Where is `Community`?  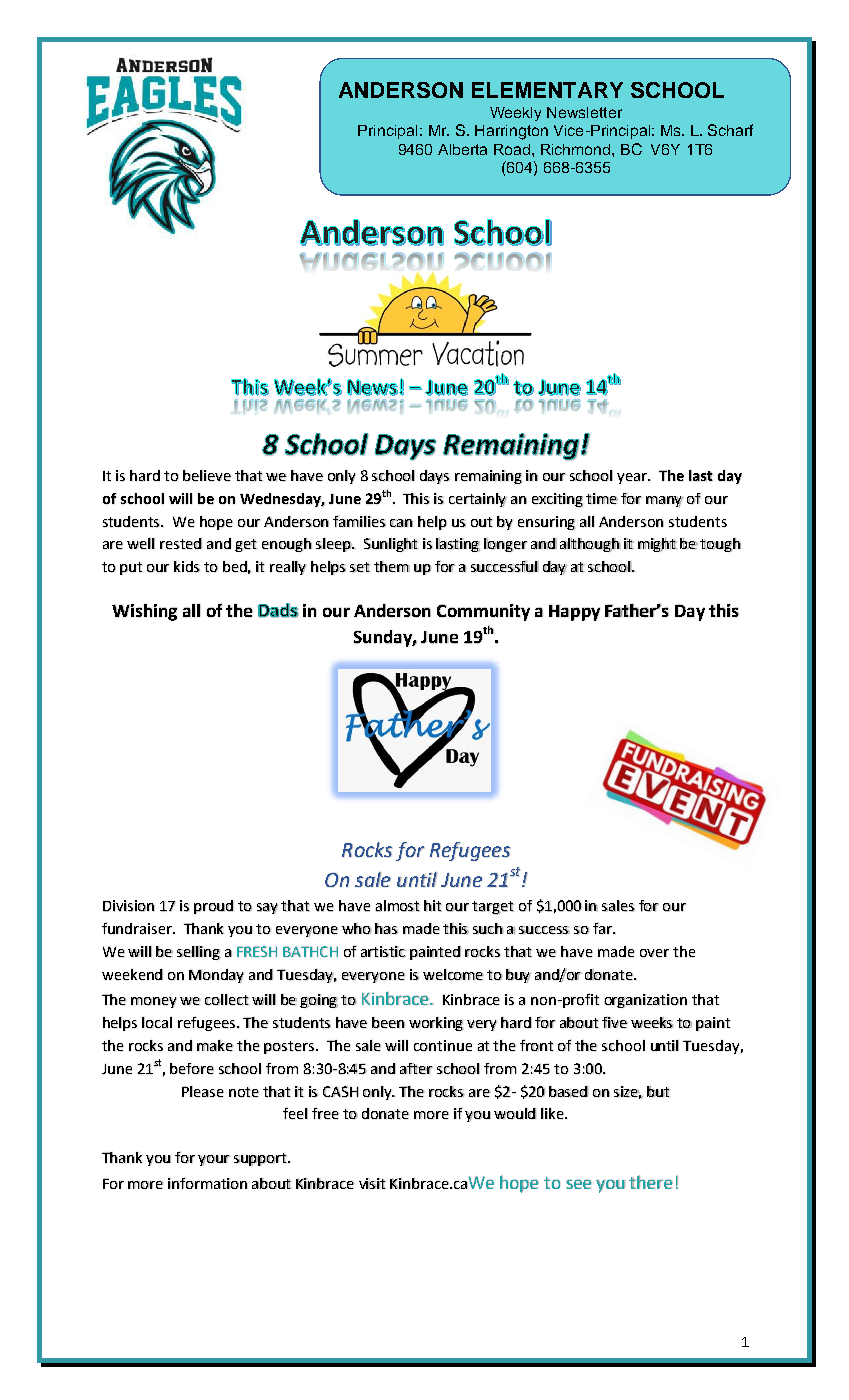 Community is located at coordinates (483, 612).
